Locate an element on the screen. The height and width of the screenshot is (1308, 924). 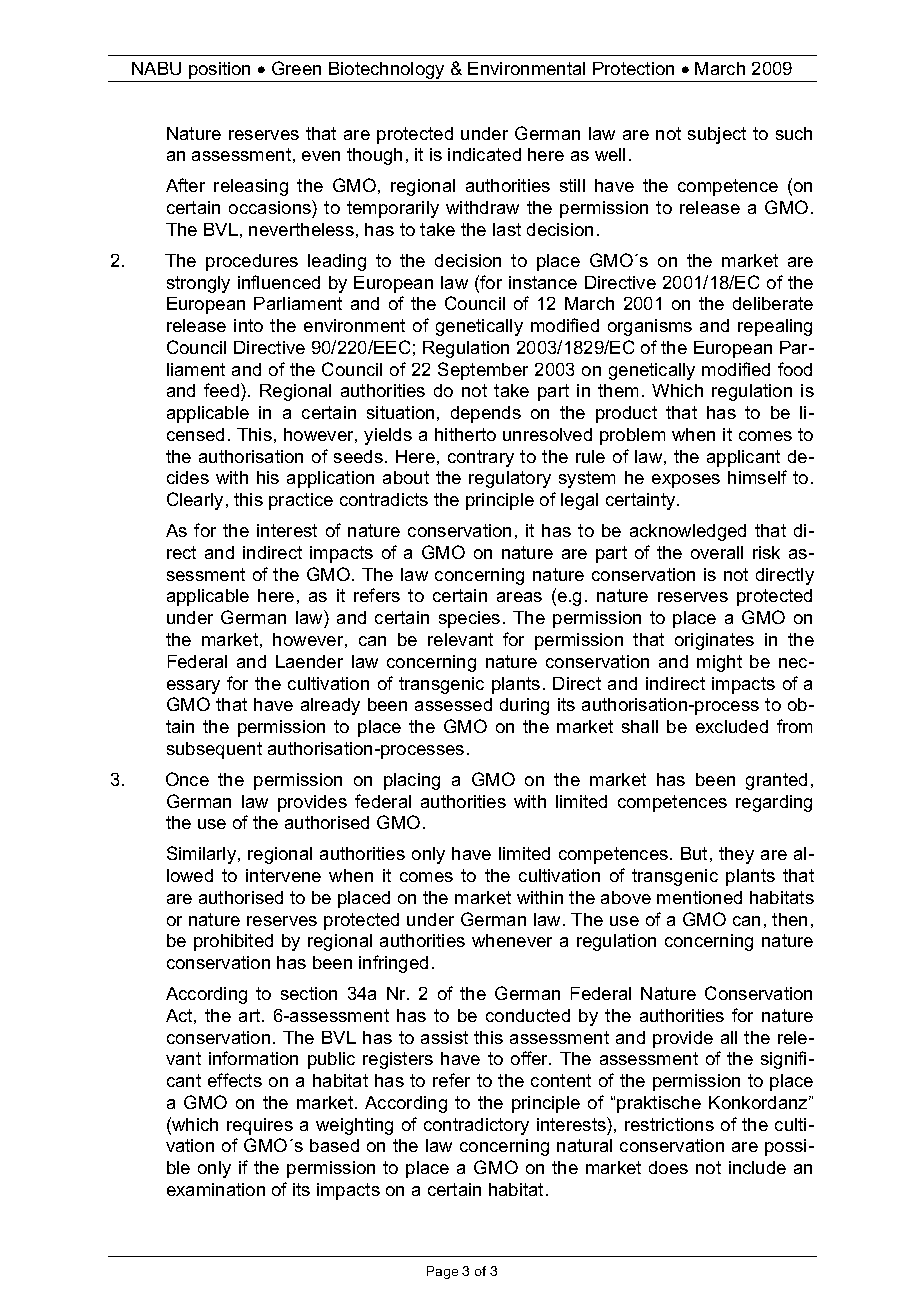
examination is located at coordinates (216, 1189).
